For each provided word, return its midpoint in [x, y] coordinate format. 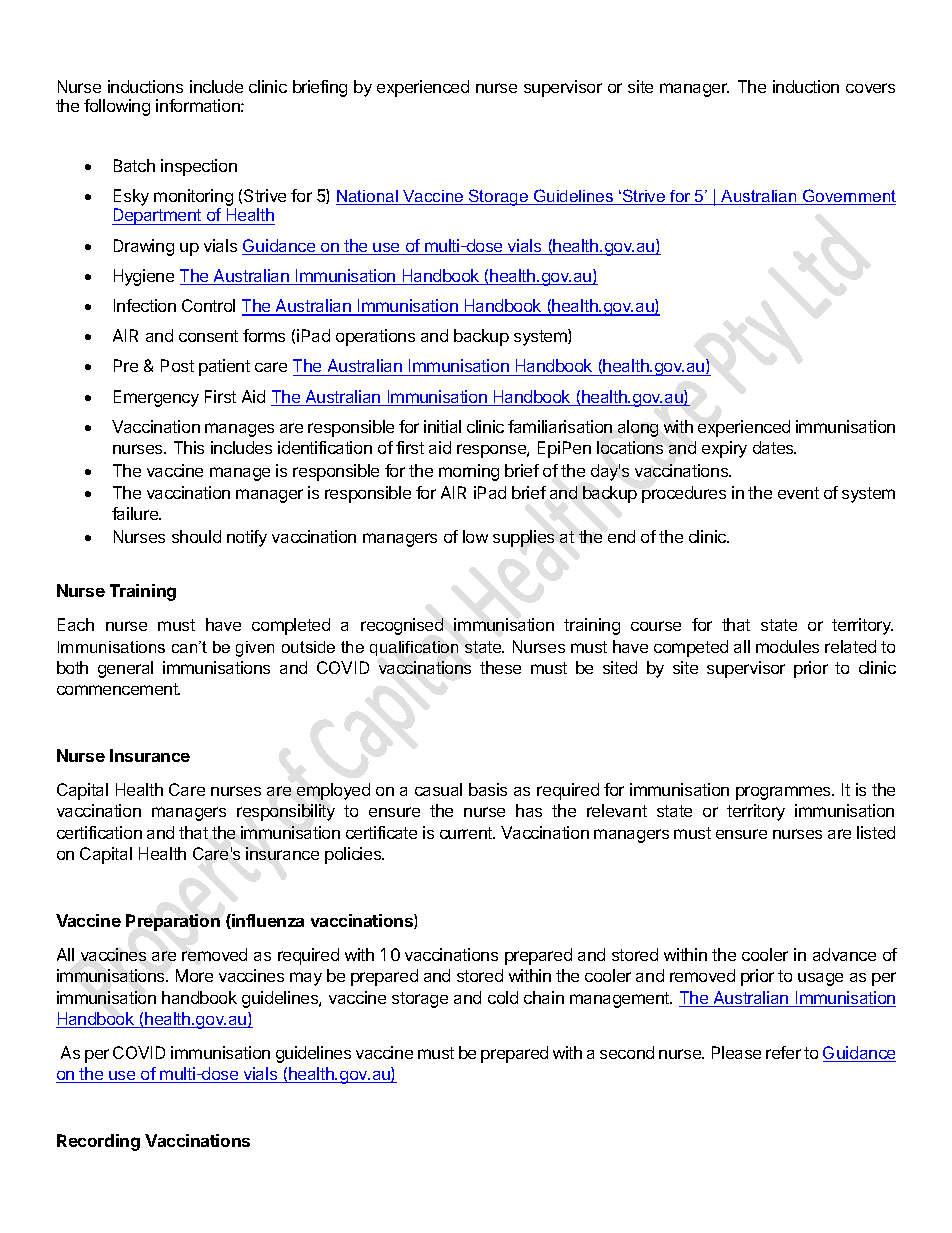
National [368, 197]
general [125, 669]
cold [503, 997]
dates [774, 447]
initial [442, 426]
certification [99, 832]
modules [787, 646]
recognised [402, 626]
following [117, 107]
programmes [784, 793]
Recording [98, 1142]
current [467, 833]
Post [177, 365]
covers [870, 88]
